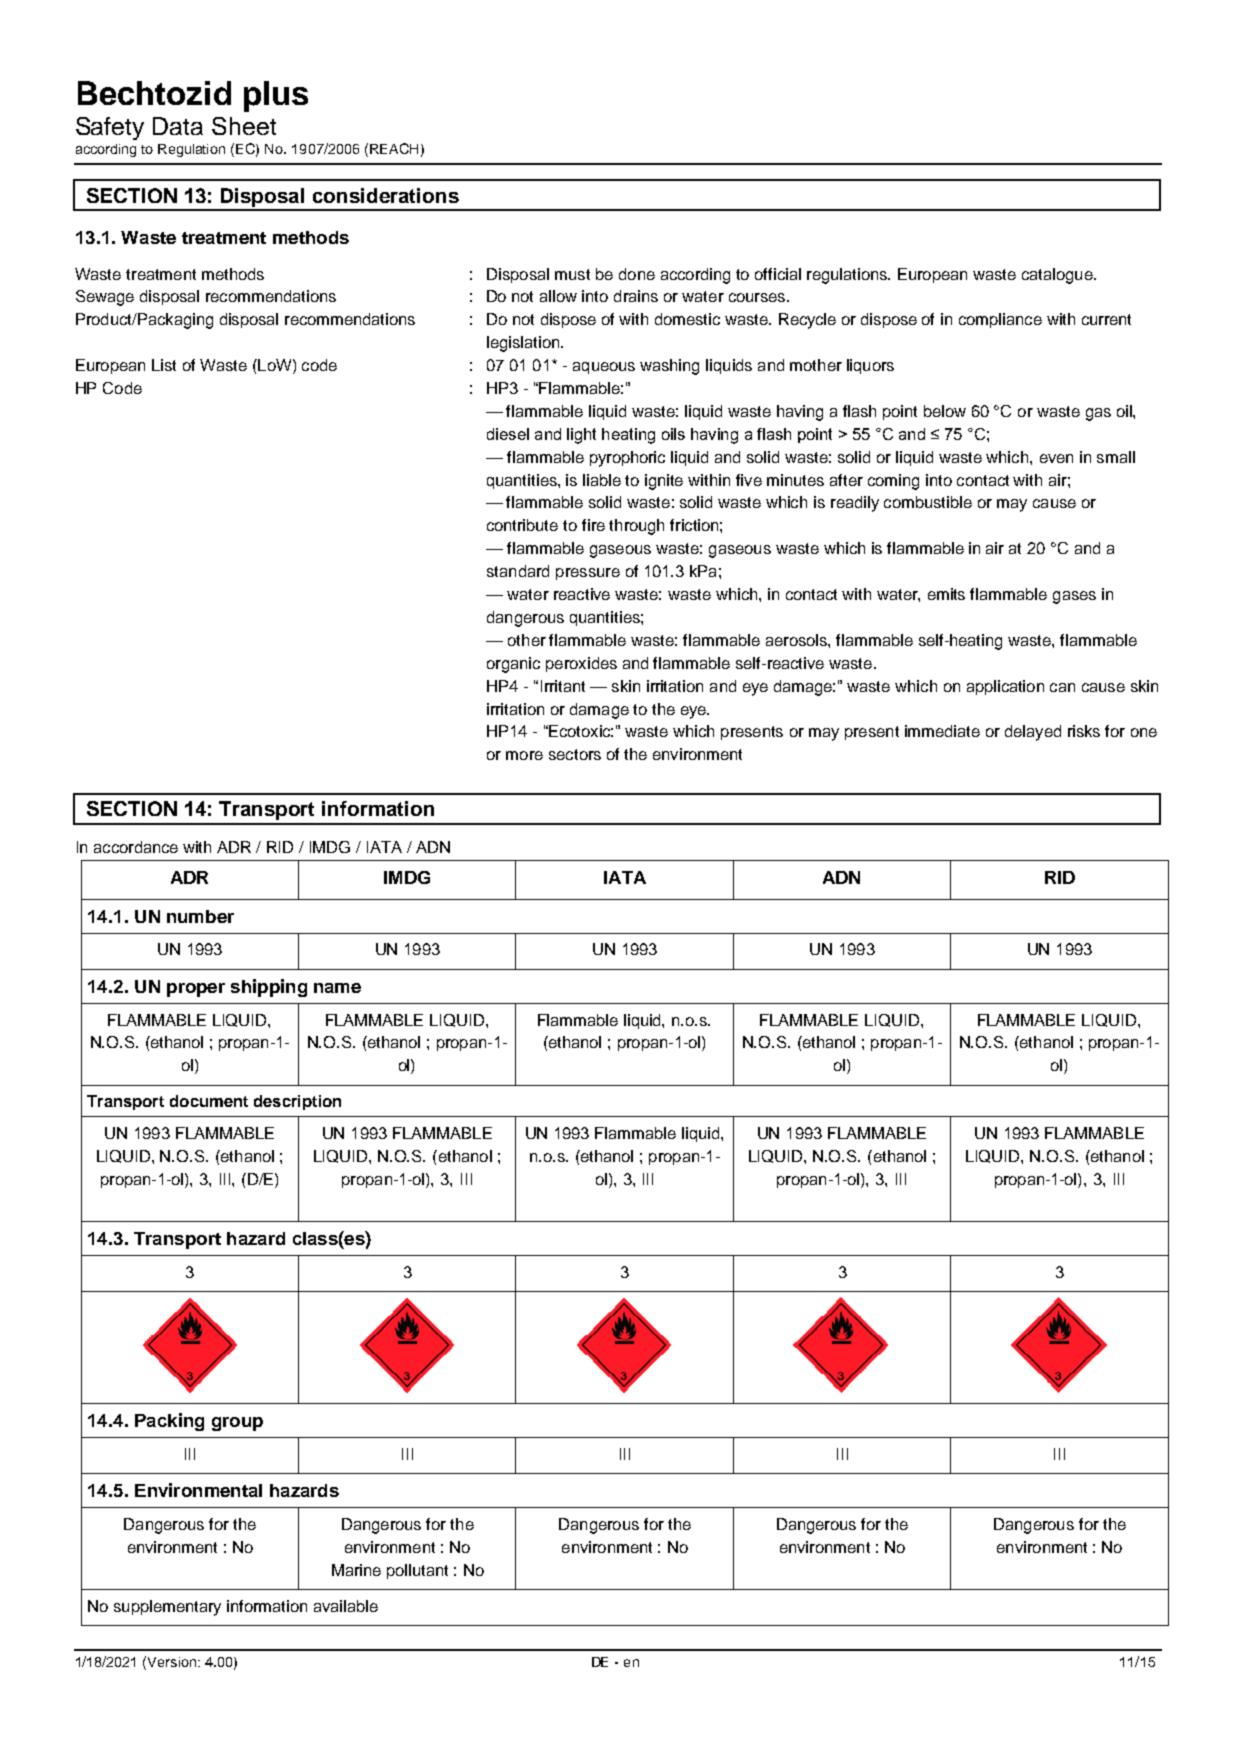 The width and height of the screenshot is (1234, 1746). I want to click on description, so click(297, 1102).
